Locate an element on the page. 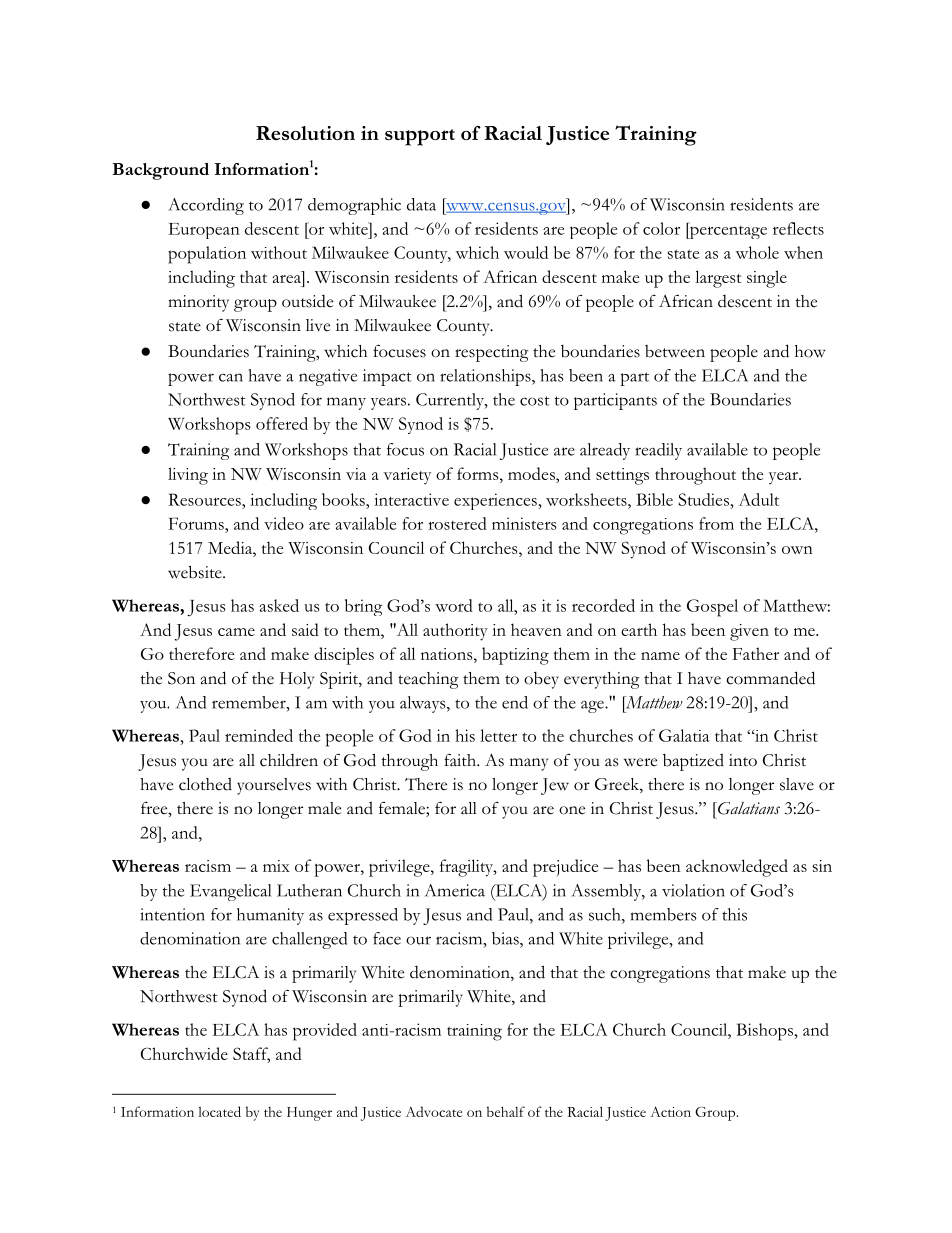 This image has width=952, height=1233. living is located at coordinates (188, 476).
